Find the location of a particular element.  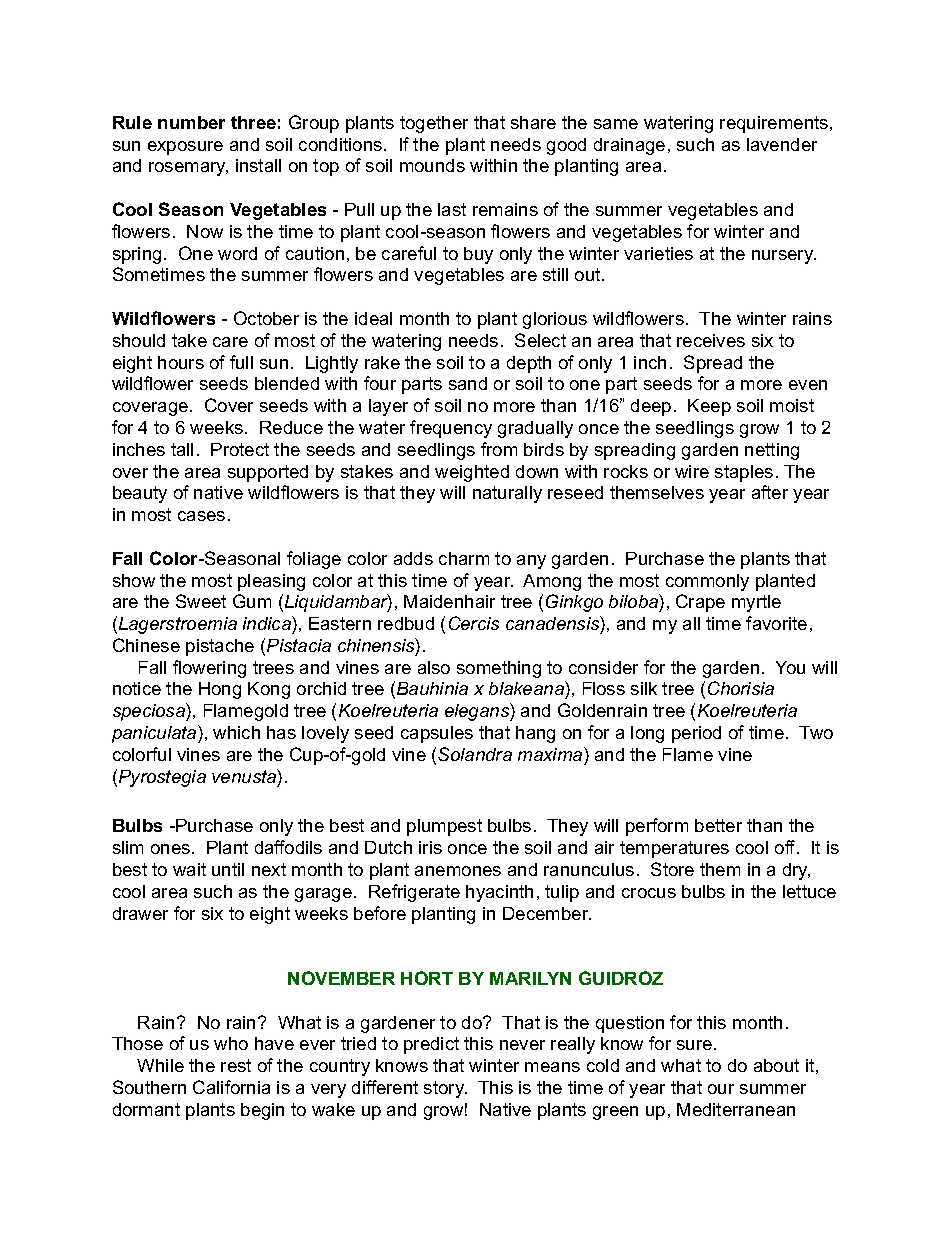

story is located at coordinates (445, 1089).
